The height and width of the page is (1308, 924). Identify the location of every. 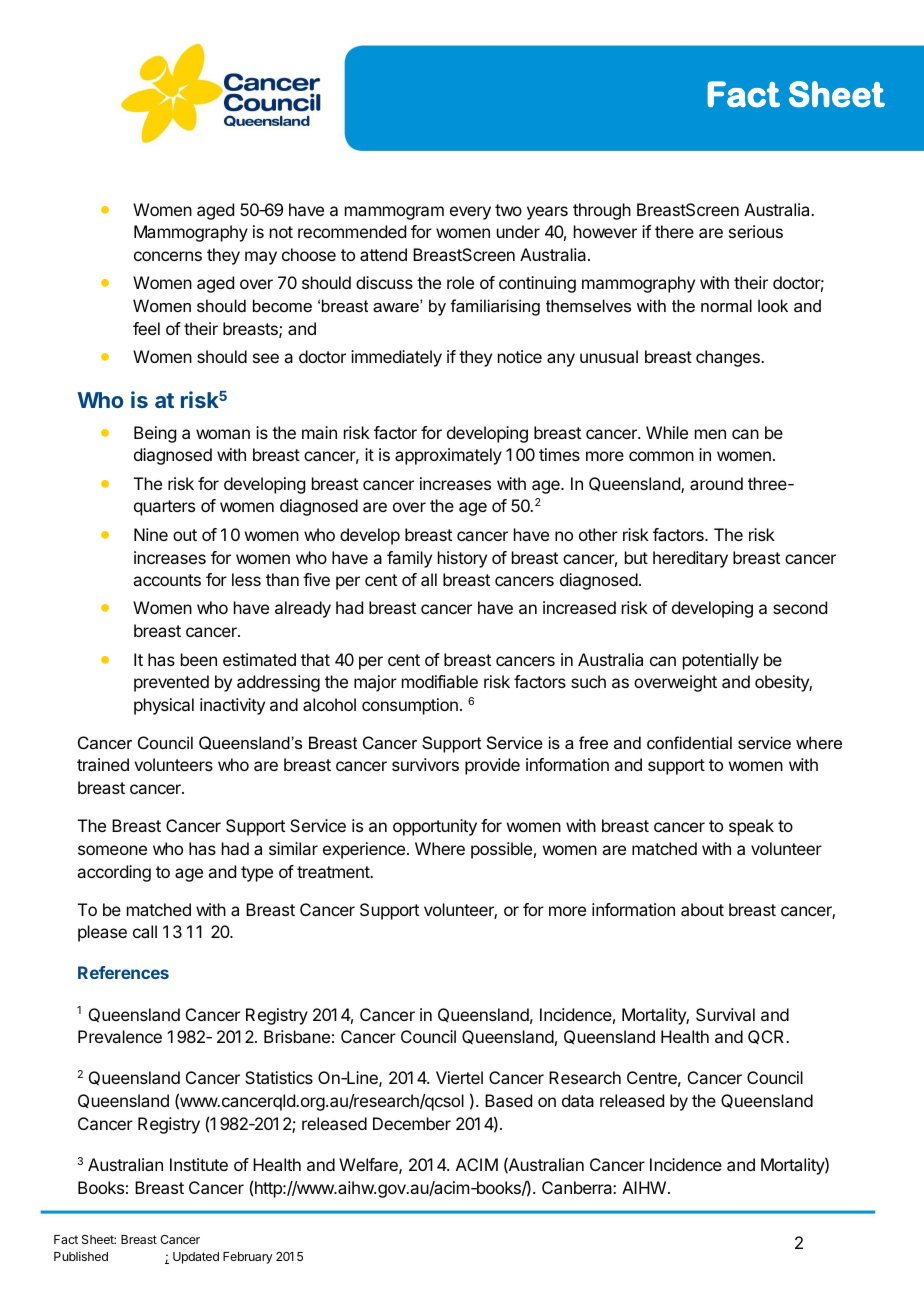
(470, 213).
